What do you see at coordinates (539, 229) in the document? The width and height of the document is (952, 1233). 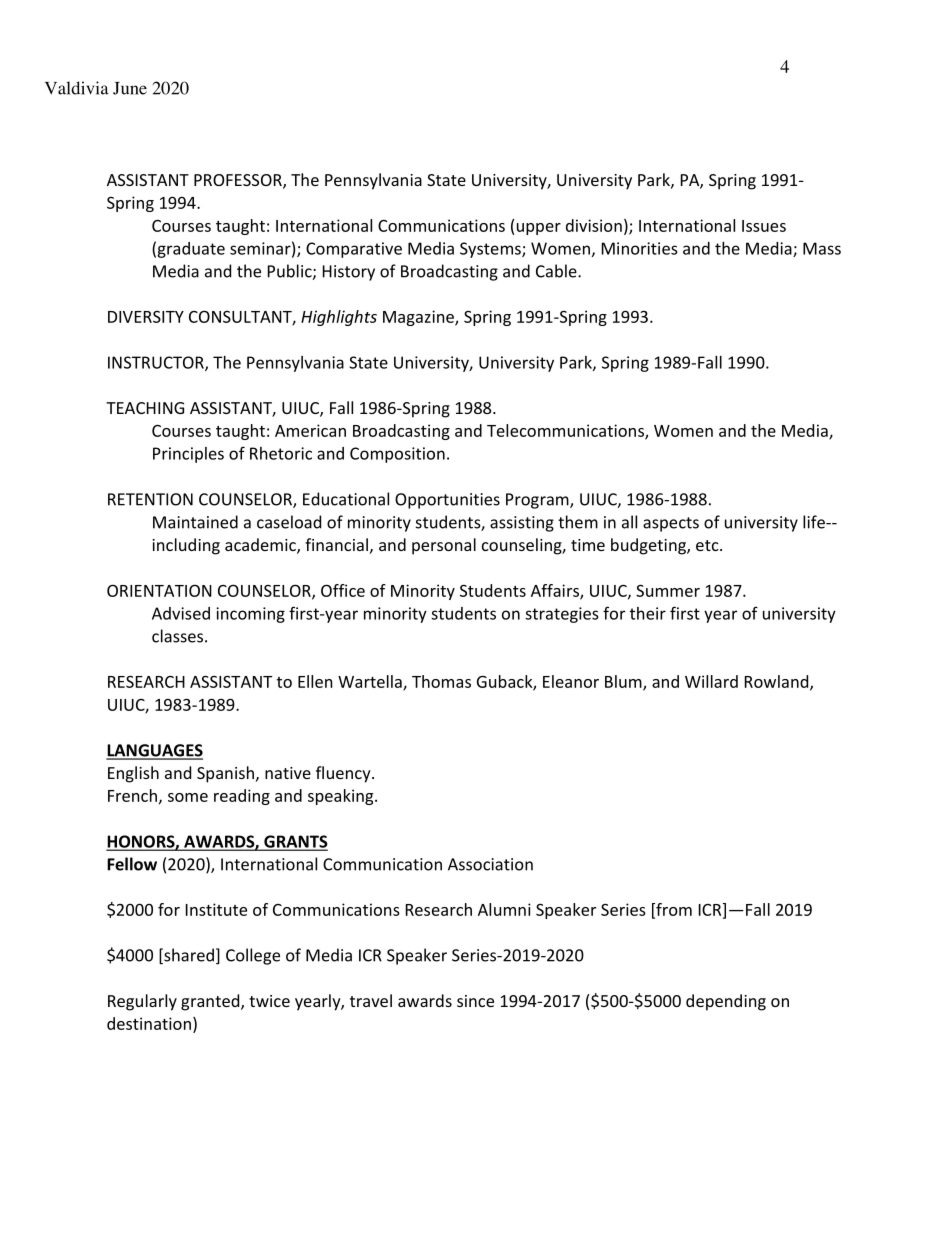 I see `upper` at bounding box center [539, 229].
